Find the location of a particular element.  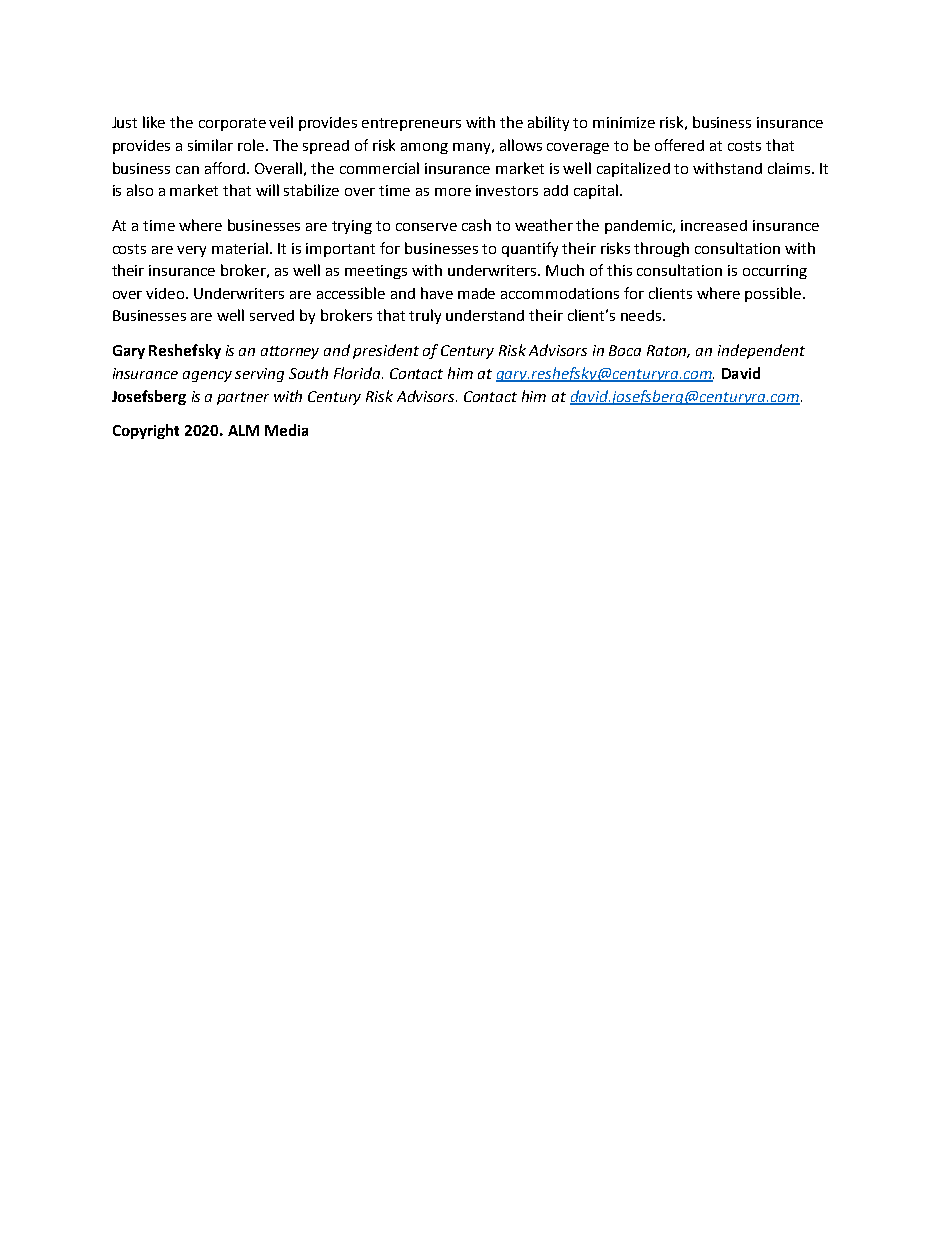

ALM is located at coordinates (243, 430).
